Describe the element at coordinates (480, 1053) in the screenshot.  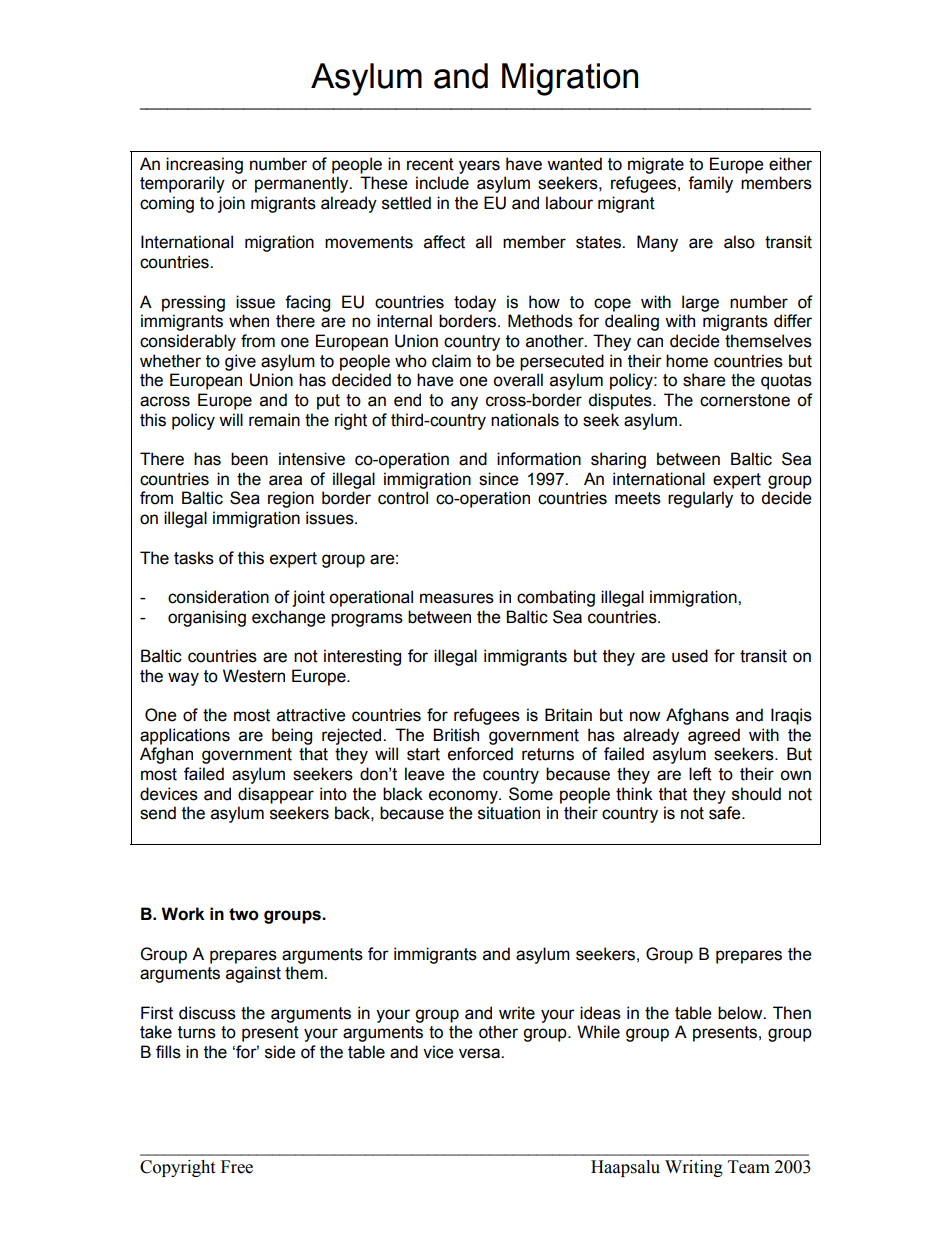
I see `versa` at that location.
